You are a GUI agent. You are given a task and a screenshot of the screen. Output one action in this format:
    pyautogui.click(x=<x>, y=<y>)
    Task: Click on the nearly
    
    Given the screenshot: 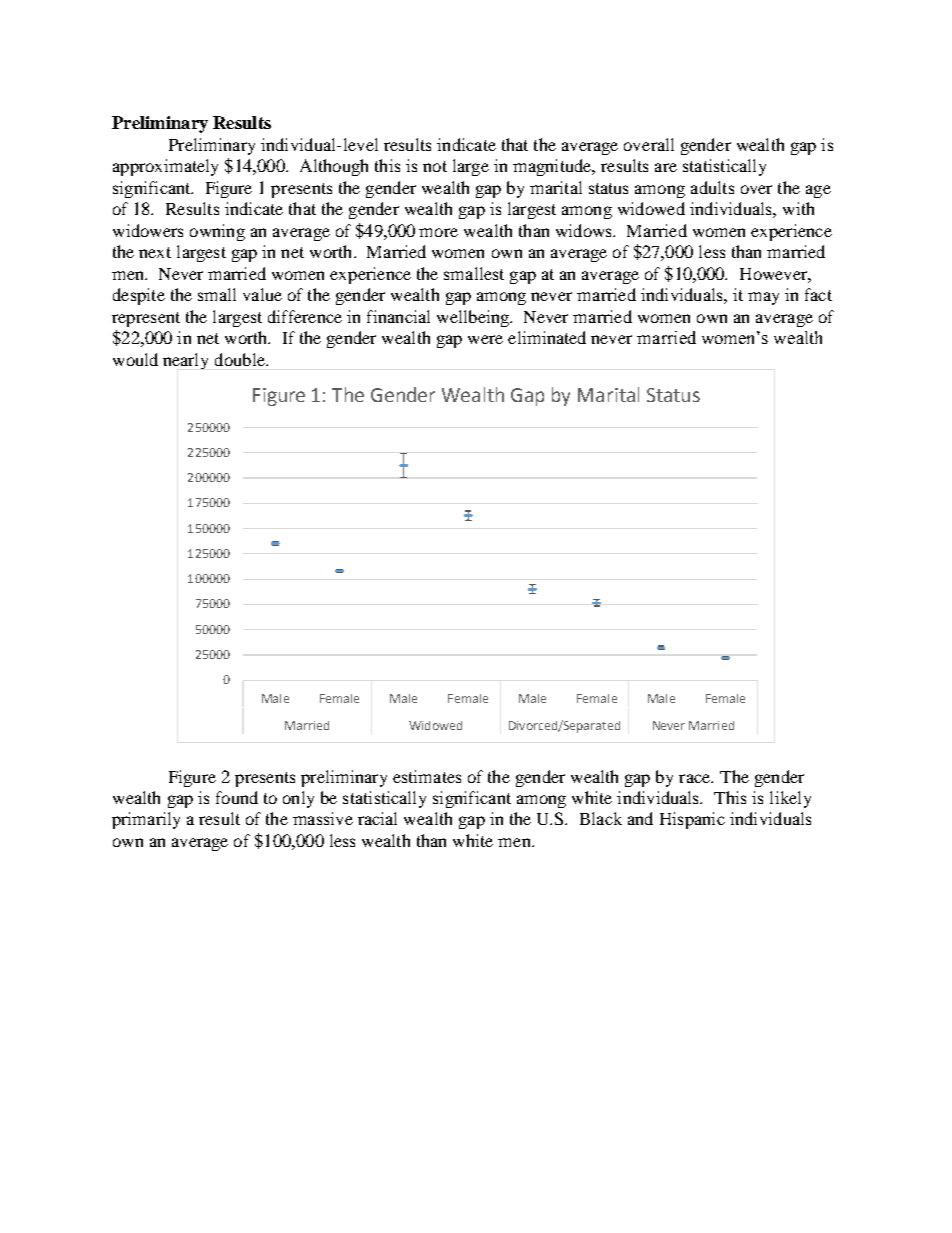 What is the action you would take?
    pyautogui.click(x=185, y=361)
